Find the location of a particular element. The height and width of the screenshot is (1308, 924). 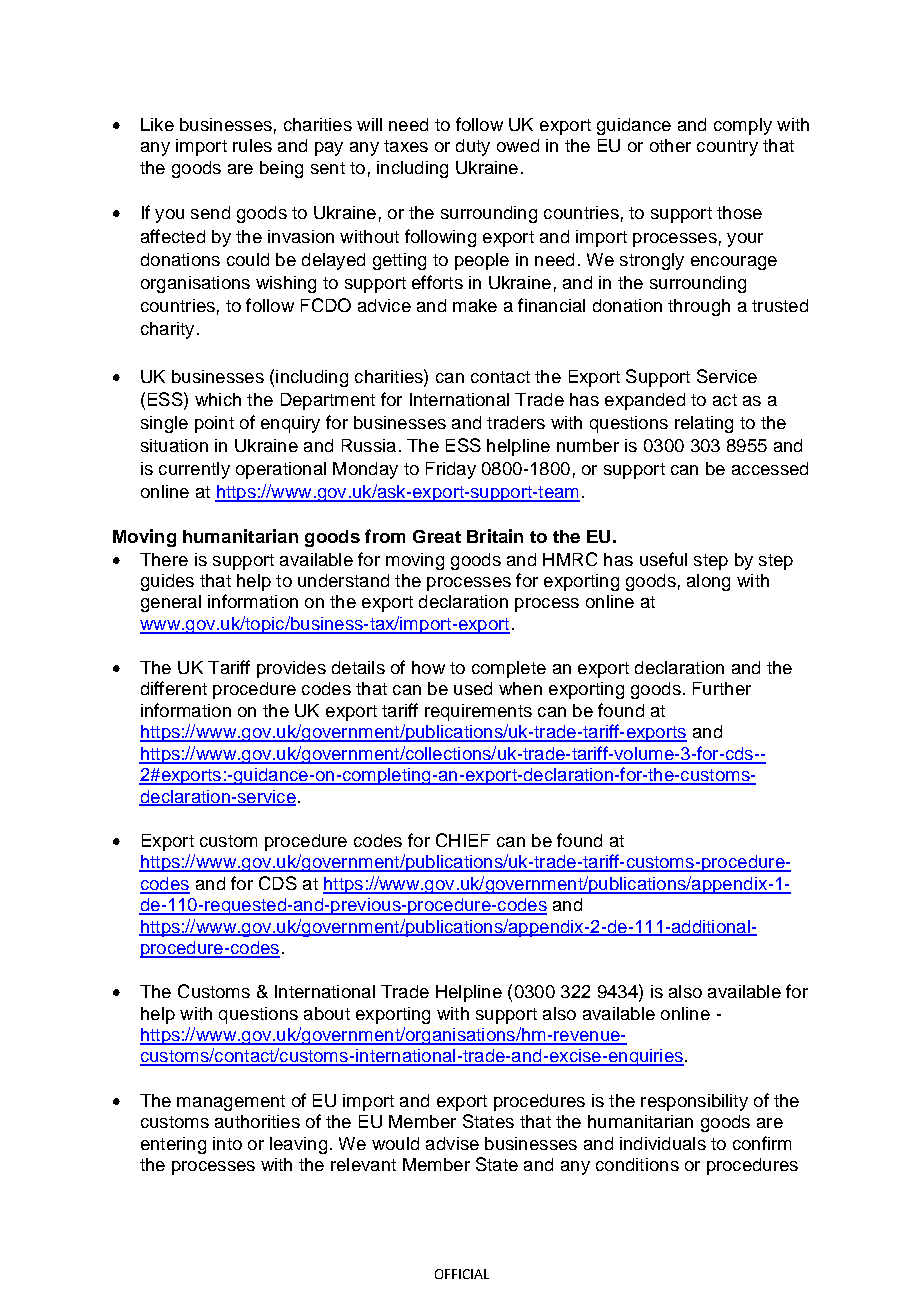

responsibility is located at coordinates (694, 1102).
